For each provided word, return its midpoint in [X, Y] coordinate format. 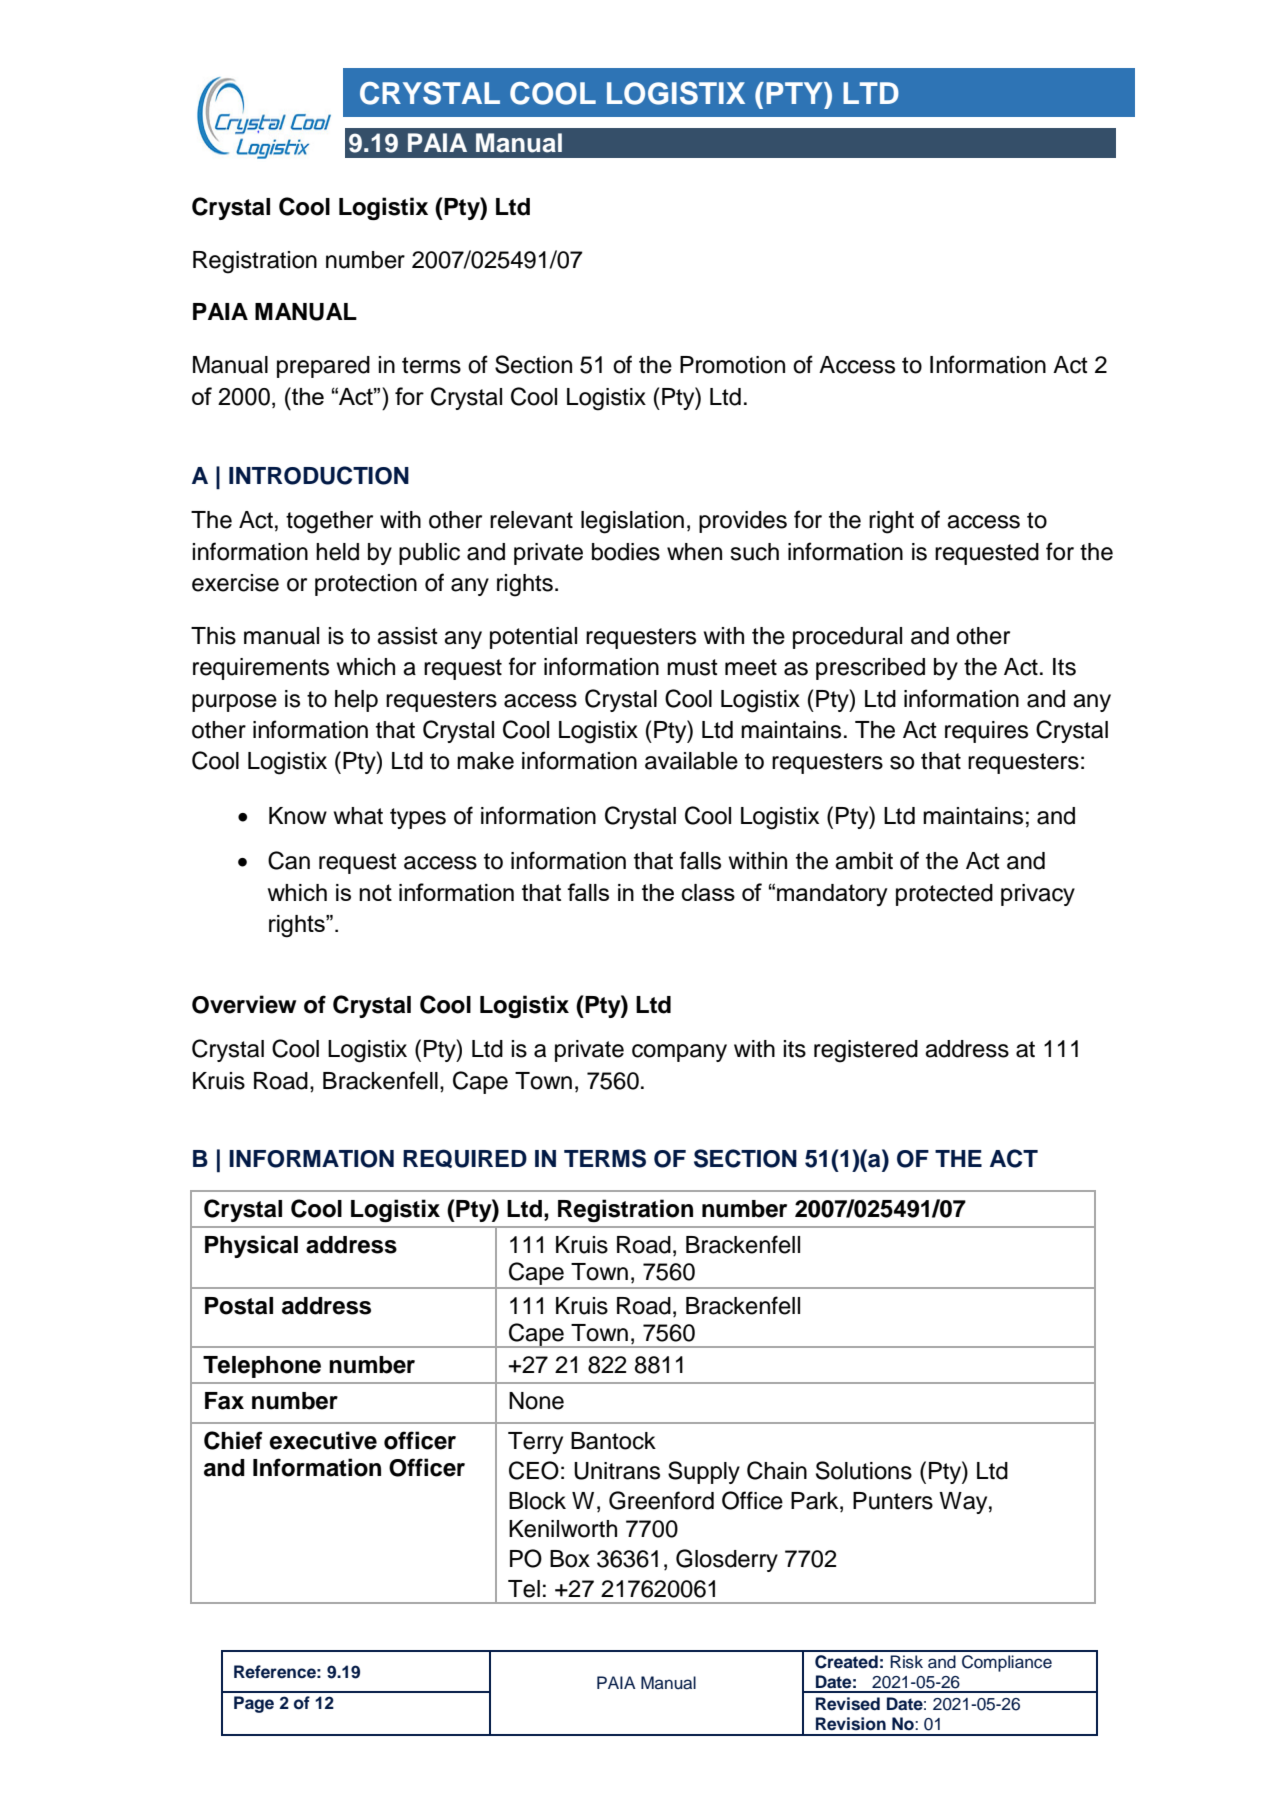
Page [254, 1704]
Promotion [732, 365]
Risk [906, 1662]
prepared [323, 367]
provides [743, 522]
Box [570, 1559]
